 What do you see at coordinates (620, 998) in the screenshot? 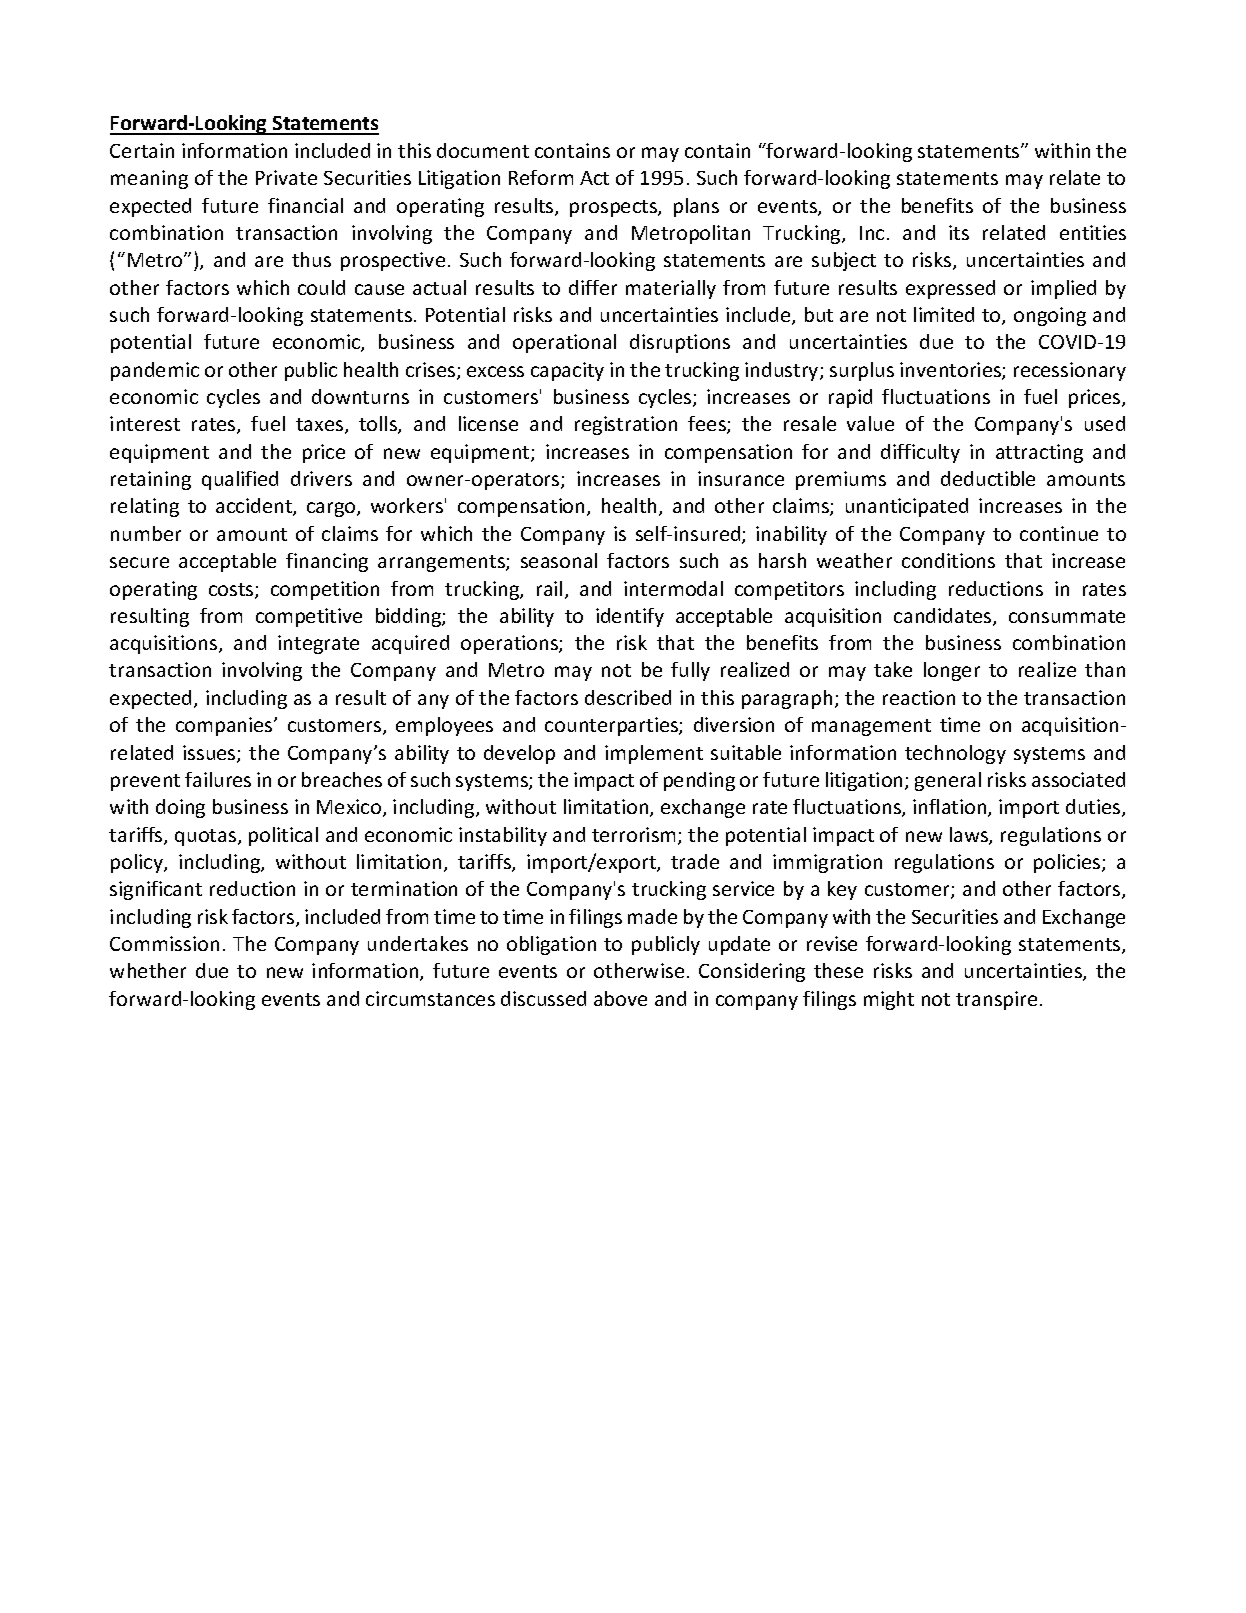
I see `above` at bounding box center [620, 998].
